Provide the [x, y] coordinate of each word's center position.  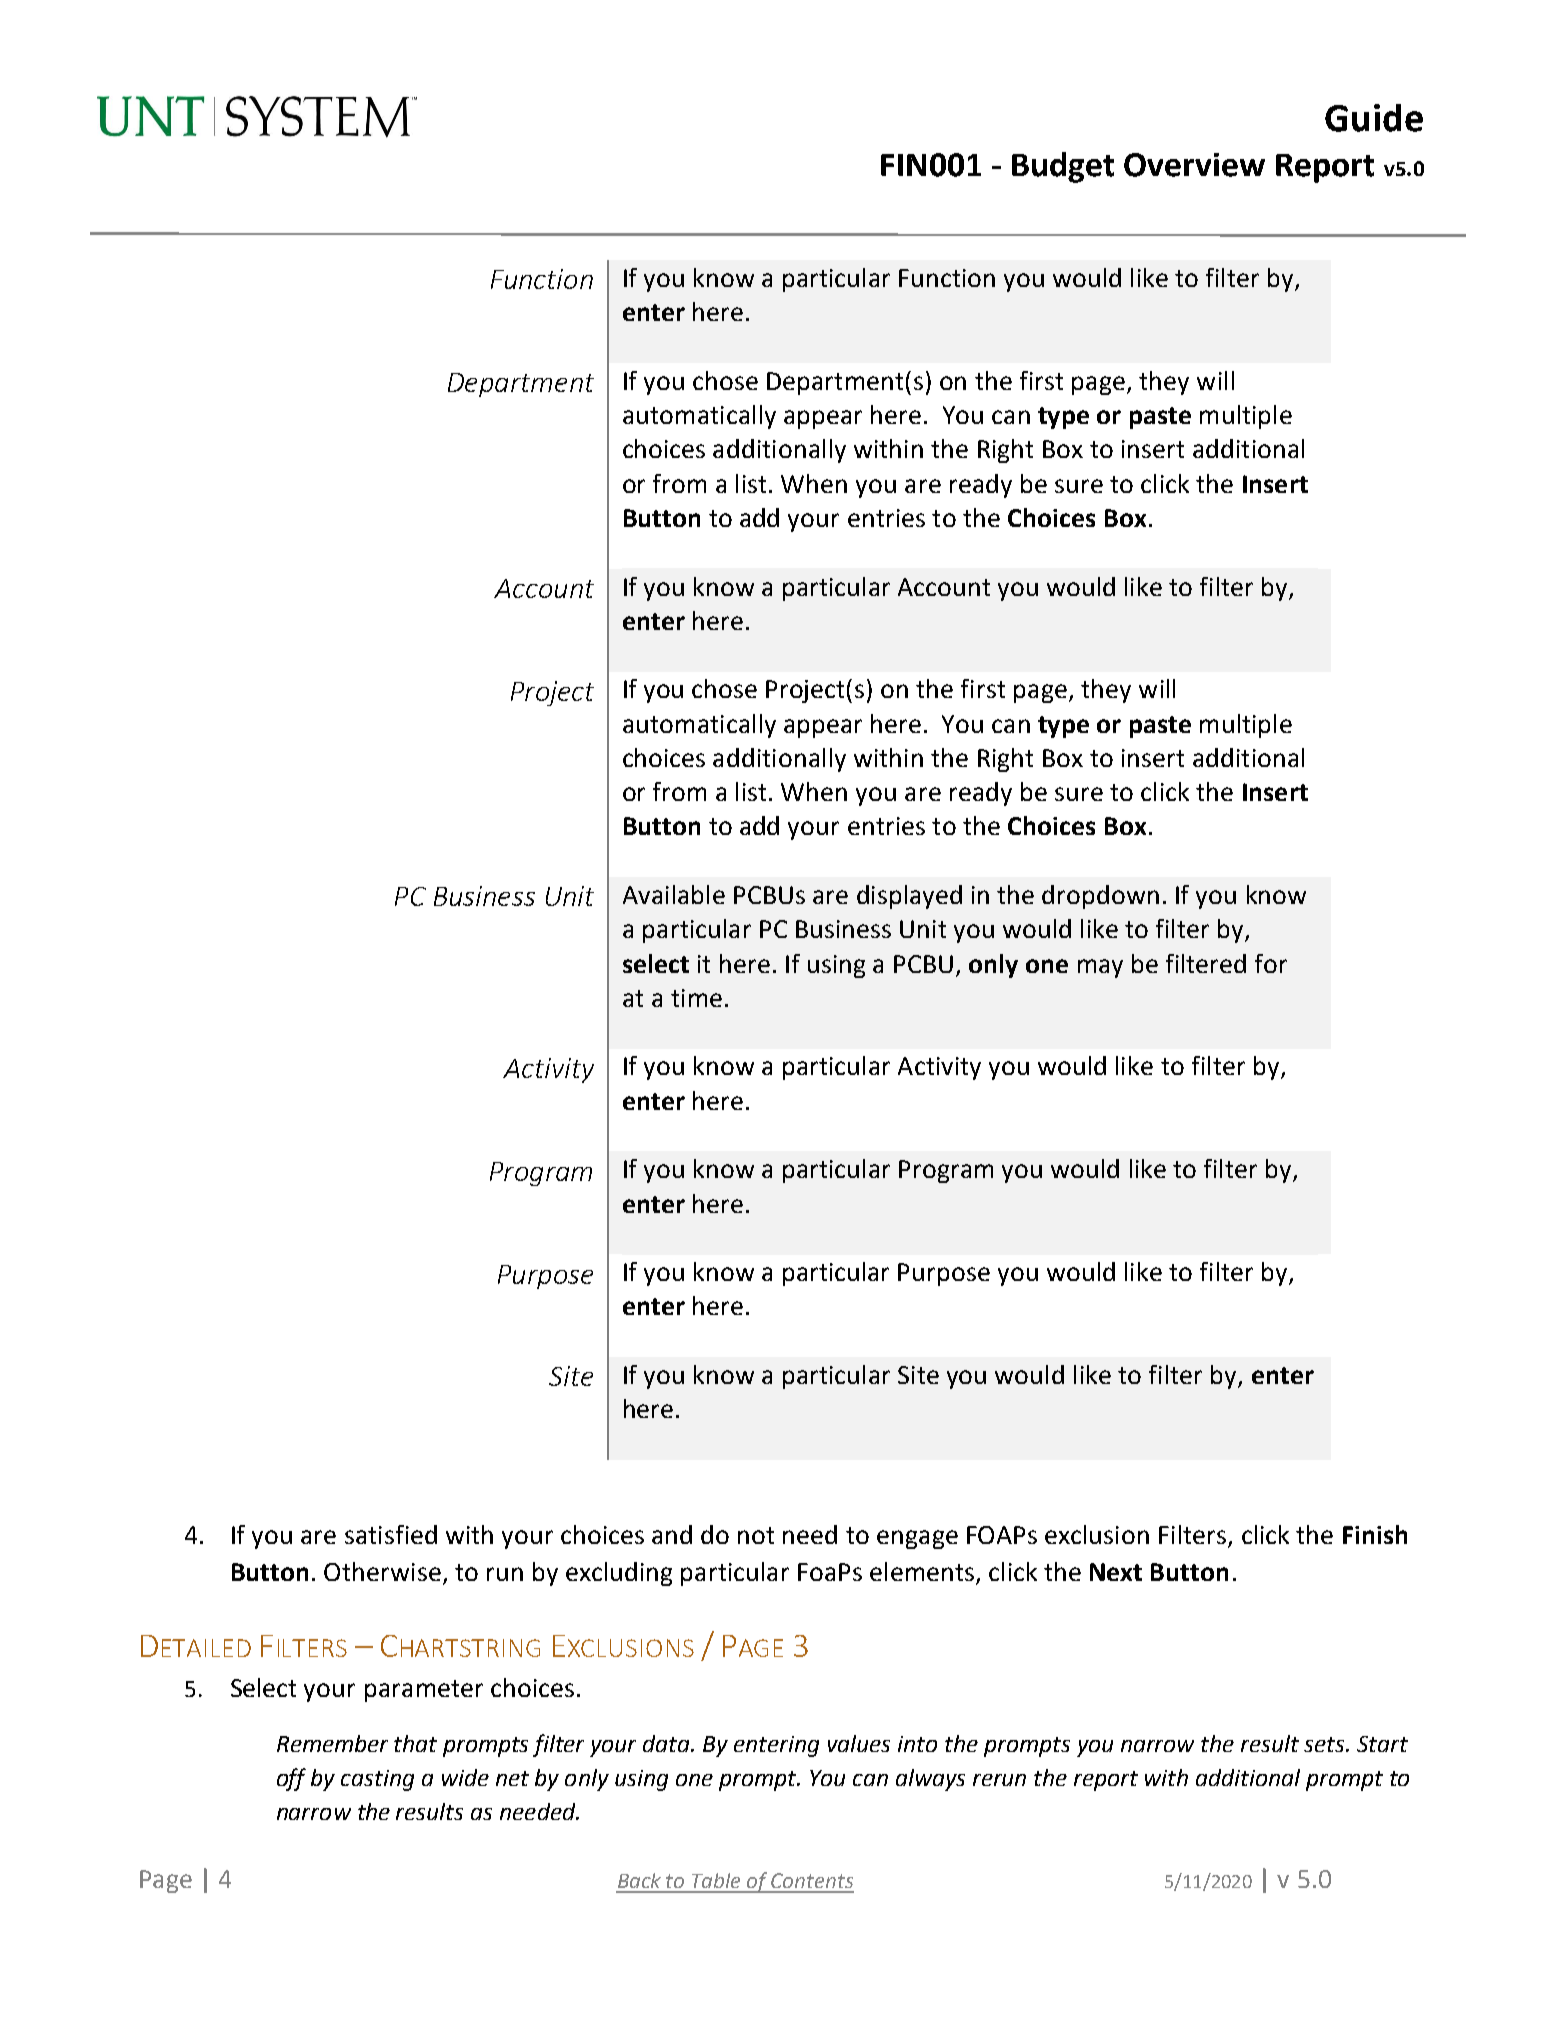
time [696, 998]
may [1100, 968]
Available [674, 894]
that [415, 1743]
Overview [1194, 165]
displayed [909, 897]
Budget [1063, 167]
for [1271, 963]
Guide [1374, 118]
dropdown [1100, 897]
